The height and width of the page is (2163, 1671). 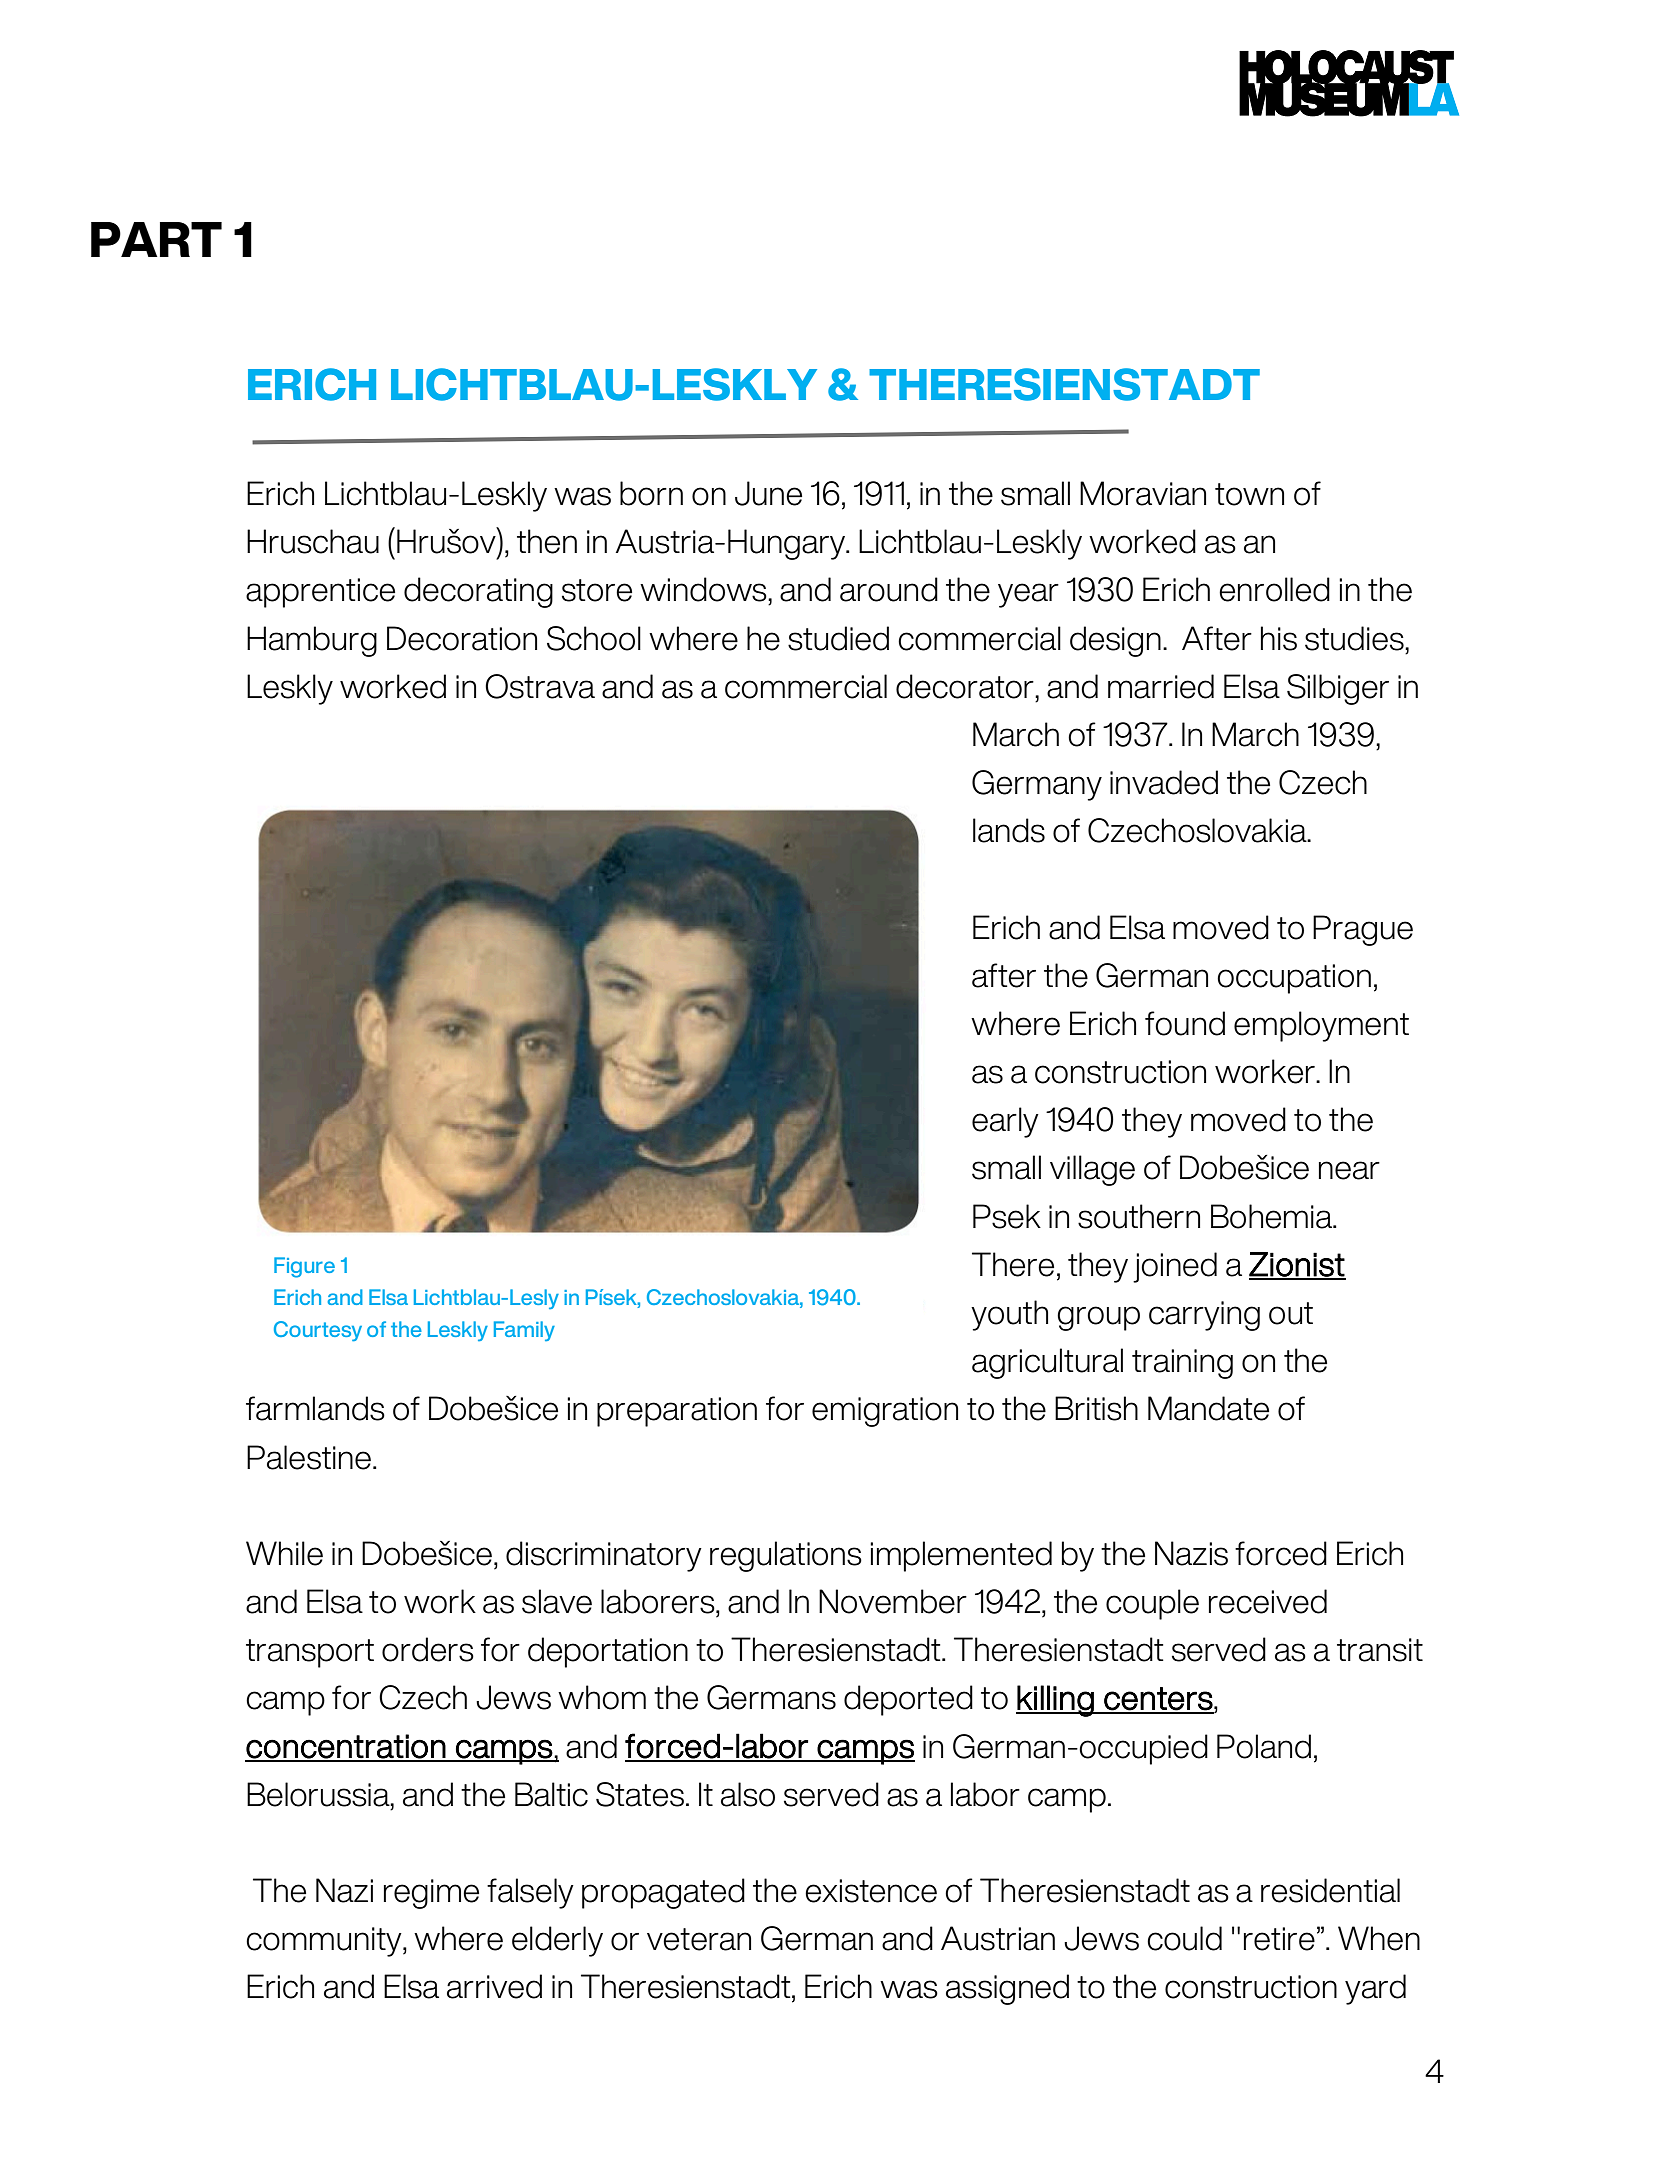 I want to click on veteran, so click(x=699, y=1939).
